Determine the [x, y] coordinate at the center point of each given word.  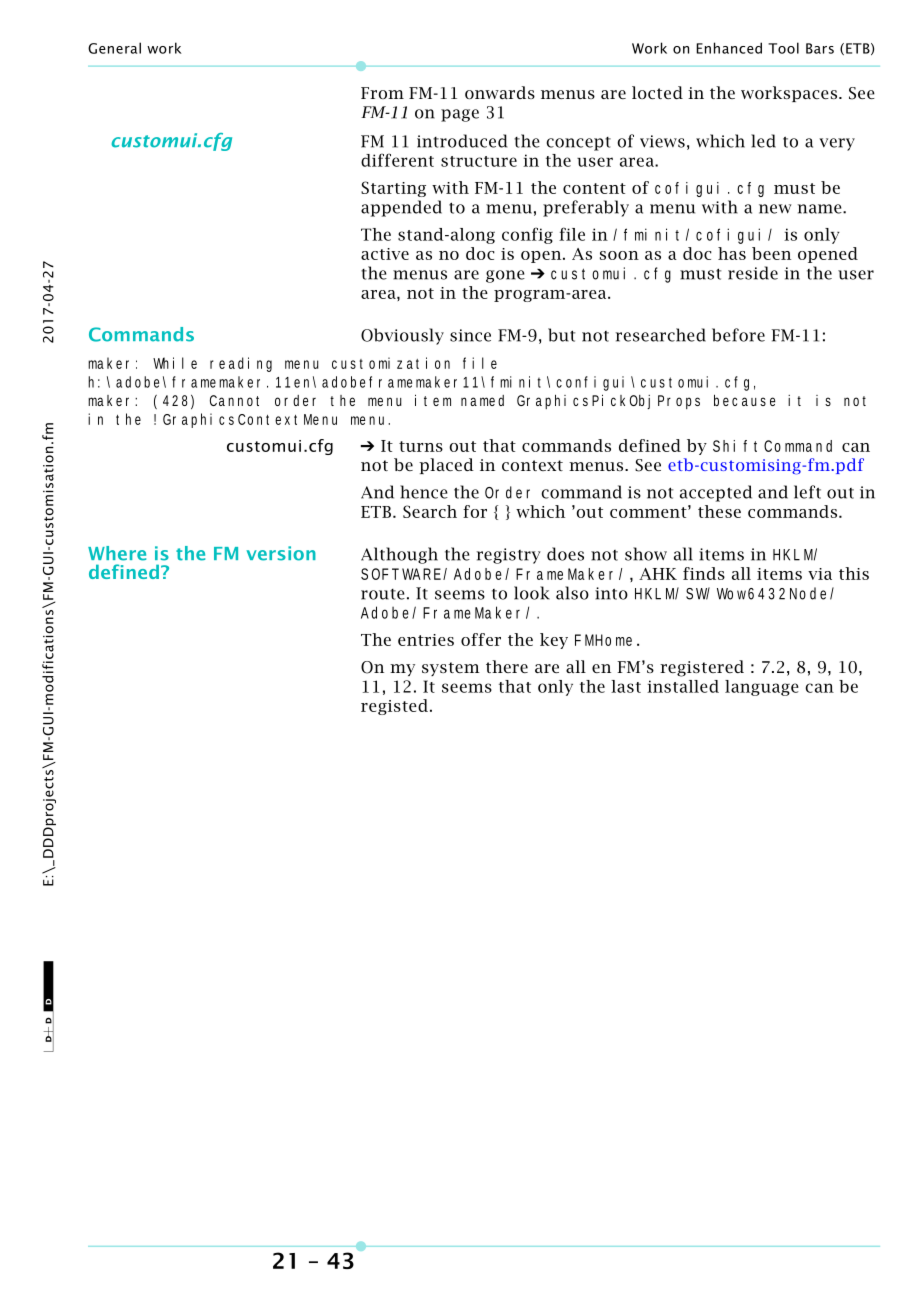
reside [753, 273]
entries [426, 640]
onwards [500, 92]
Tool [783, 48]
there [507, 666]
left [807, 492]
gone [505, 276]
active [385, 254]
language [762, 688]
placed [446, 466]
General [114, 48]
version [281, 553]
